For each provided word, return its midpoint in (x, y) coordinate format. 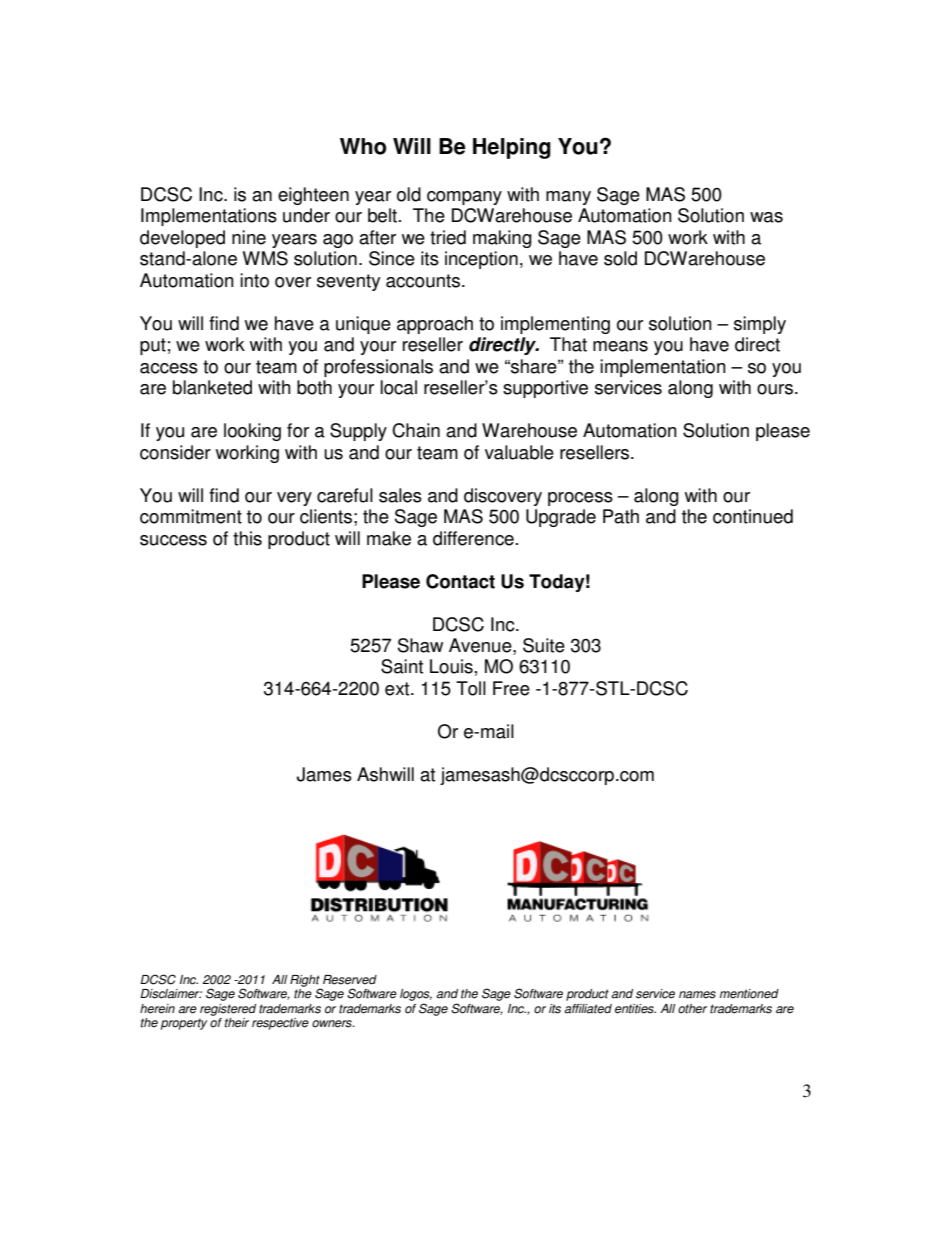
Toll (471, 688)
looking (252, 432)
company (464, 198)
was (766, 217)
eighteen (313, 196)
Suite (544, 645)
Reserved (350, 980)
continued (753, 516)
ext (398, 689)
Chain (416, 430)
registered (228, 1010)
